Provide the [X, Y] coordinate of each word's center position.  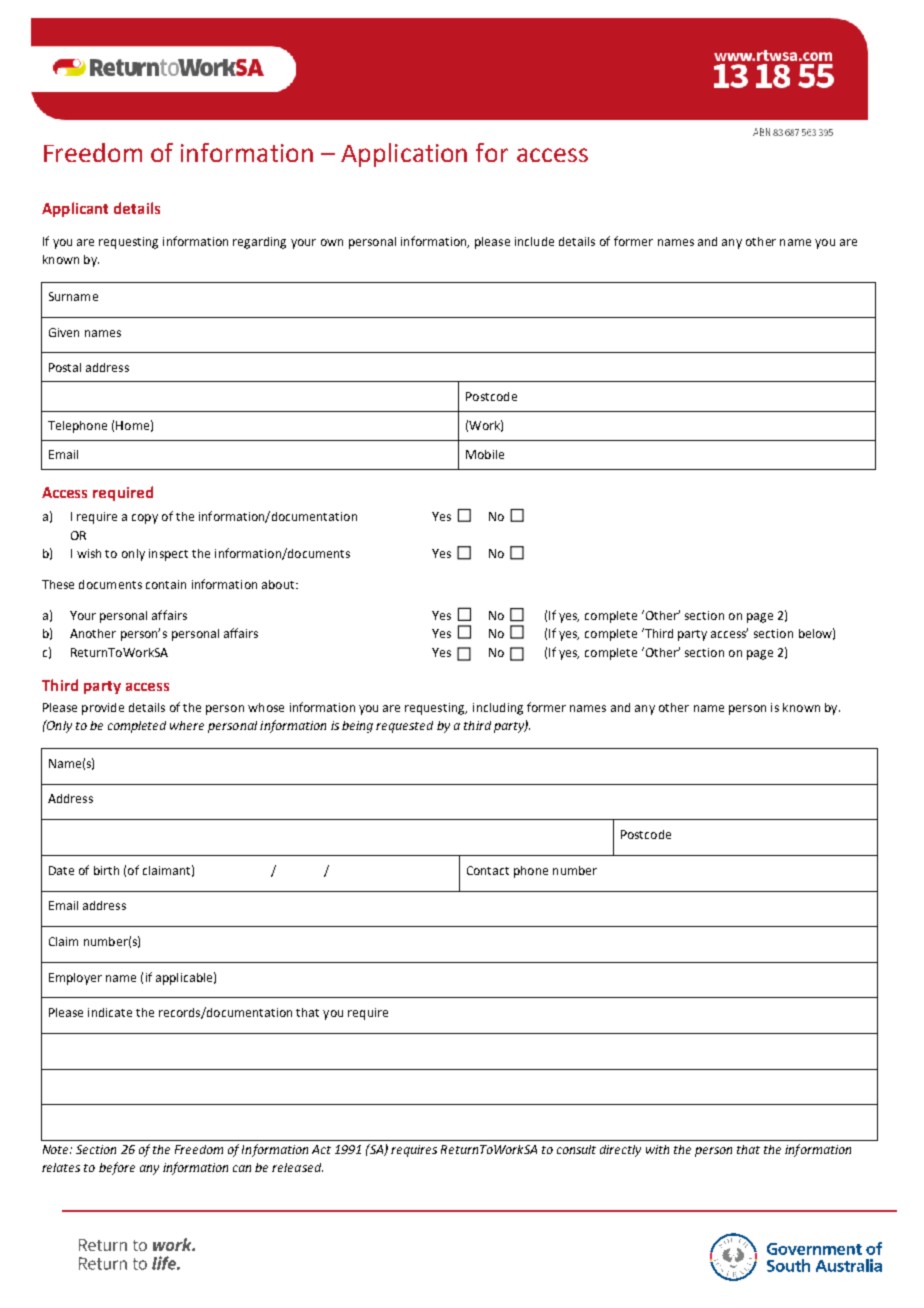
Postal [65, 367]
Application [404, 155]
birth [106, 870]
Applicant [75, 209]
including [498, 709]
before [117, 1168]
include [534, 241]
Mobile [485, 454]
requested [404, 727]
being [357, 727]
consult [576, 1149]
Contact [488, 870]
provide [103, 709]
